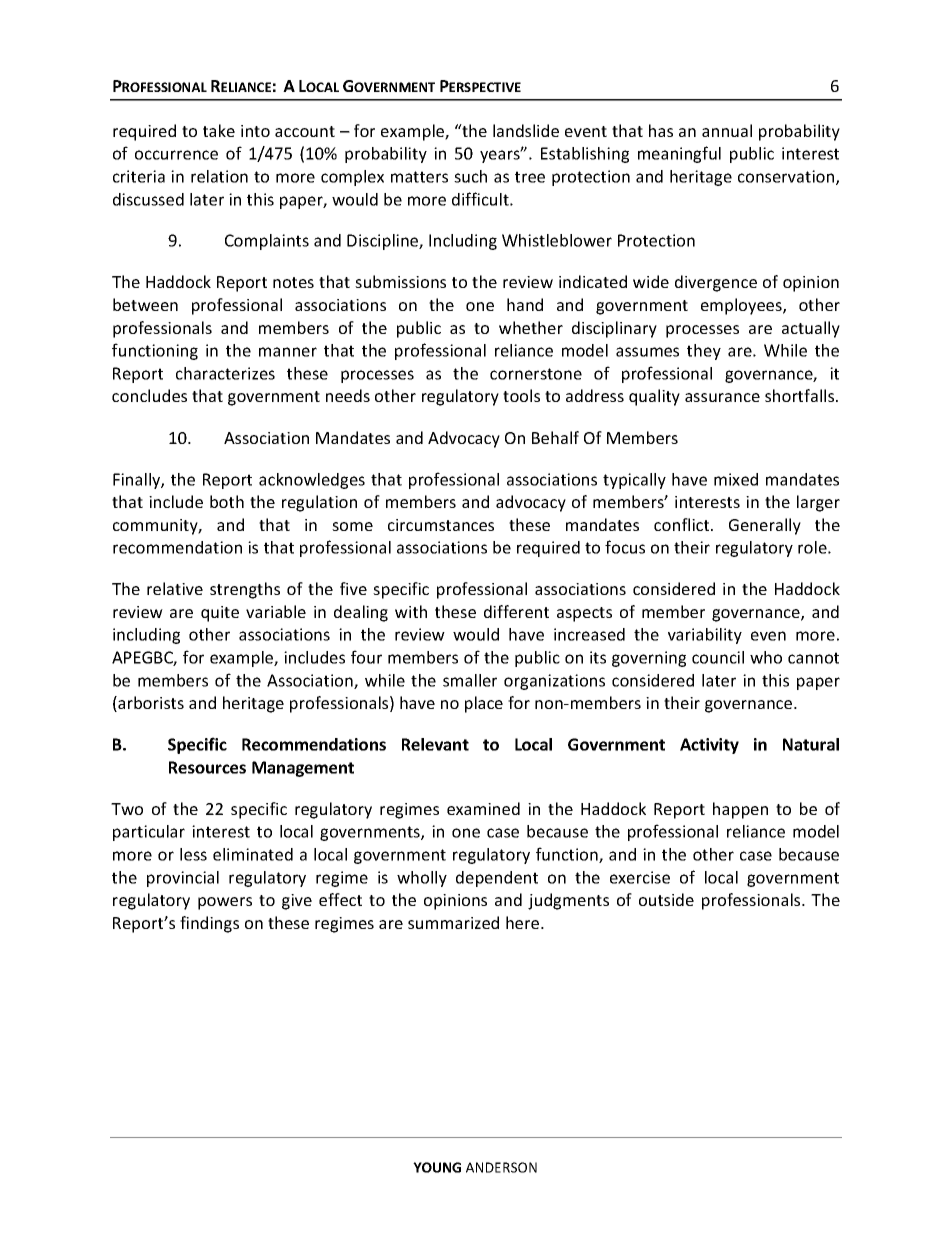 The image size is (952, 1233). I want to click on smaller, so click(470, 680).
